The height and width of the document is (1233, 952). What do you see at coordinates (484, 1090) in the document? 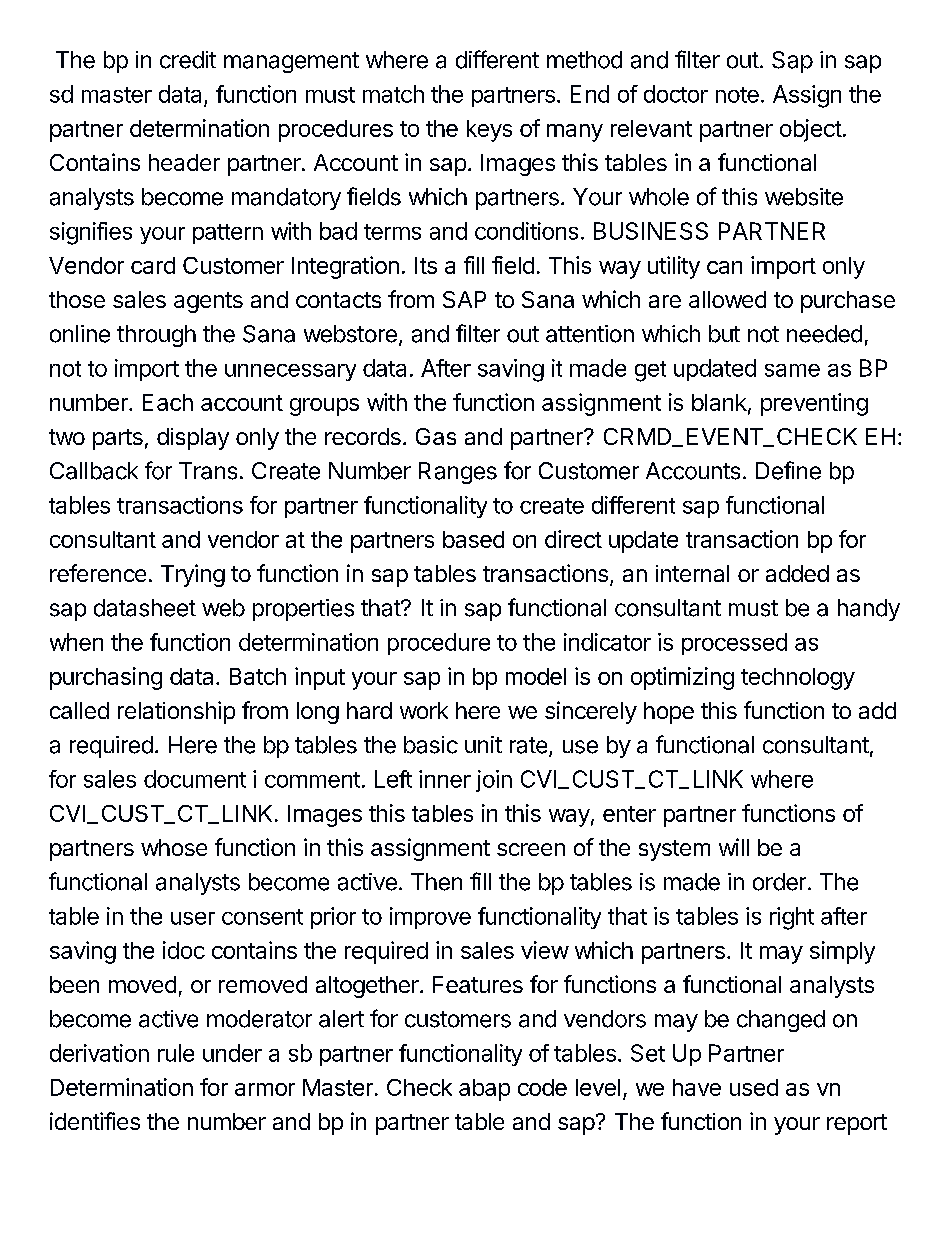
I see `abap` at bounding box center [484, 1090].
